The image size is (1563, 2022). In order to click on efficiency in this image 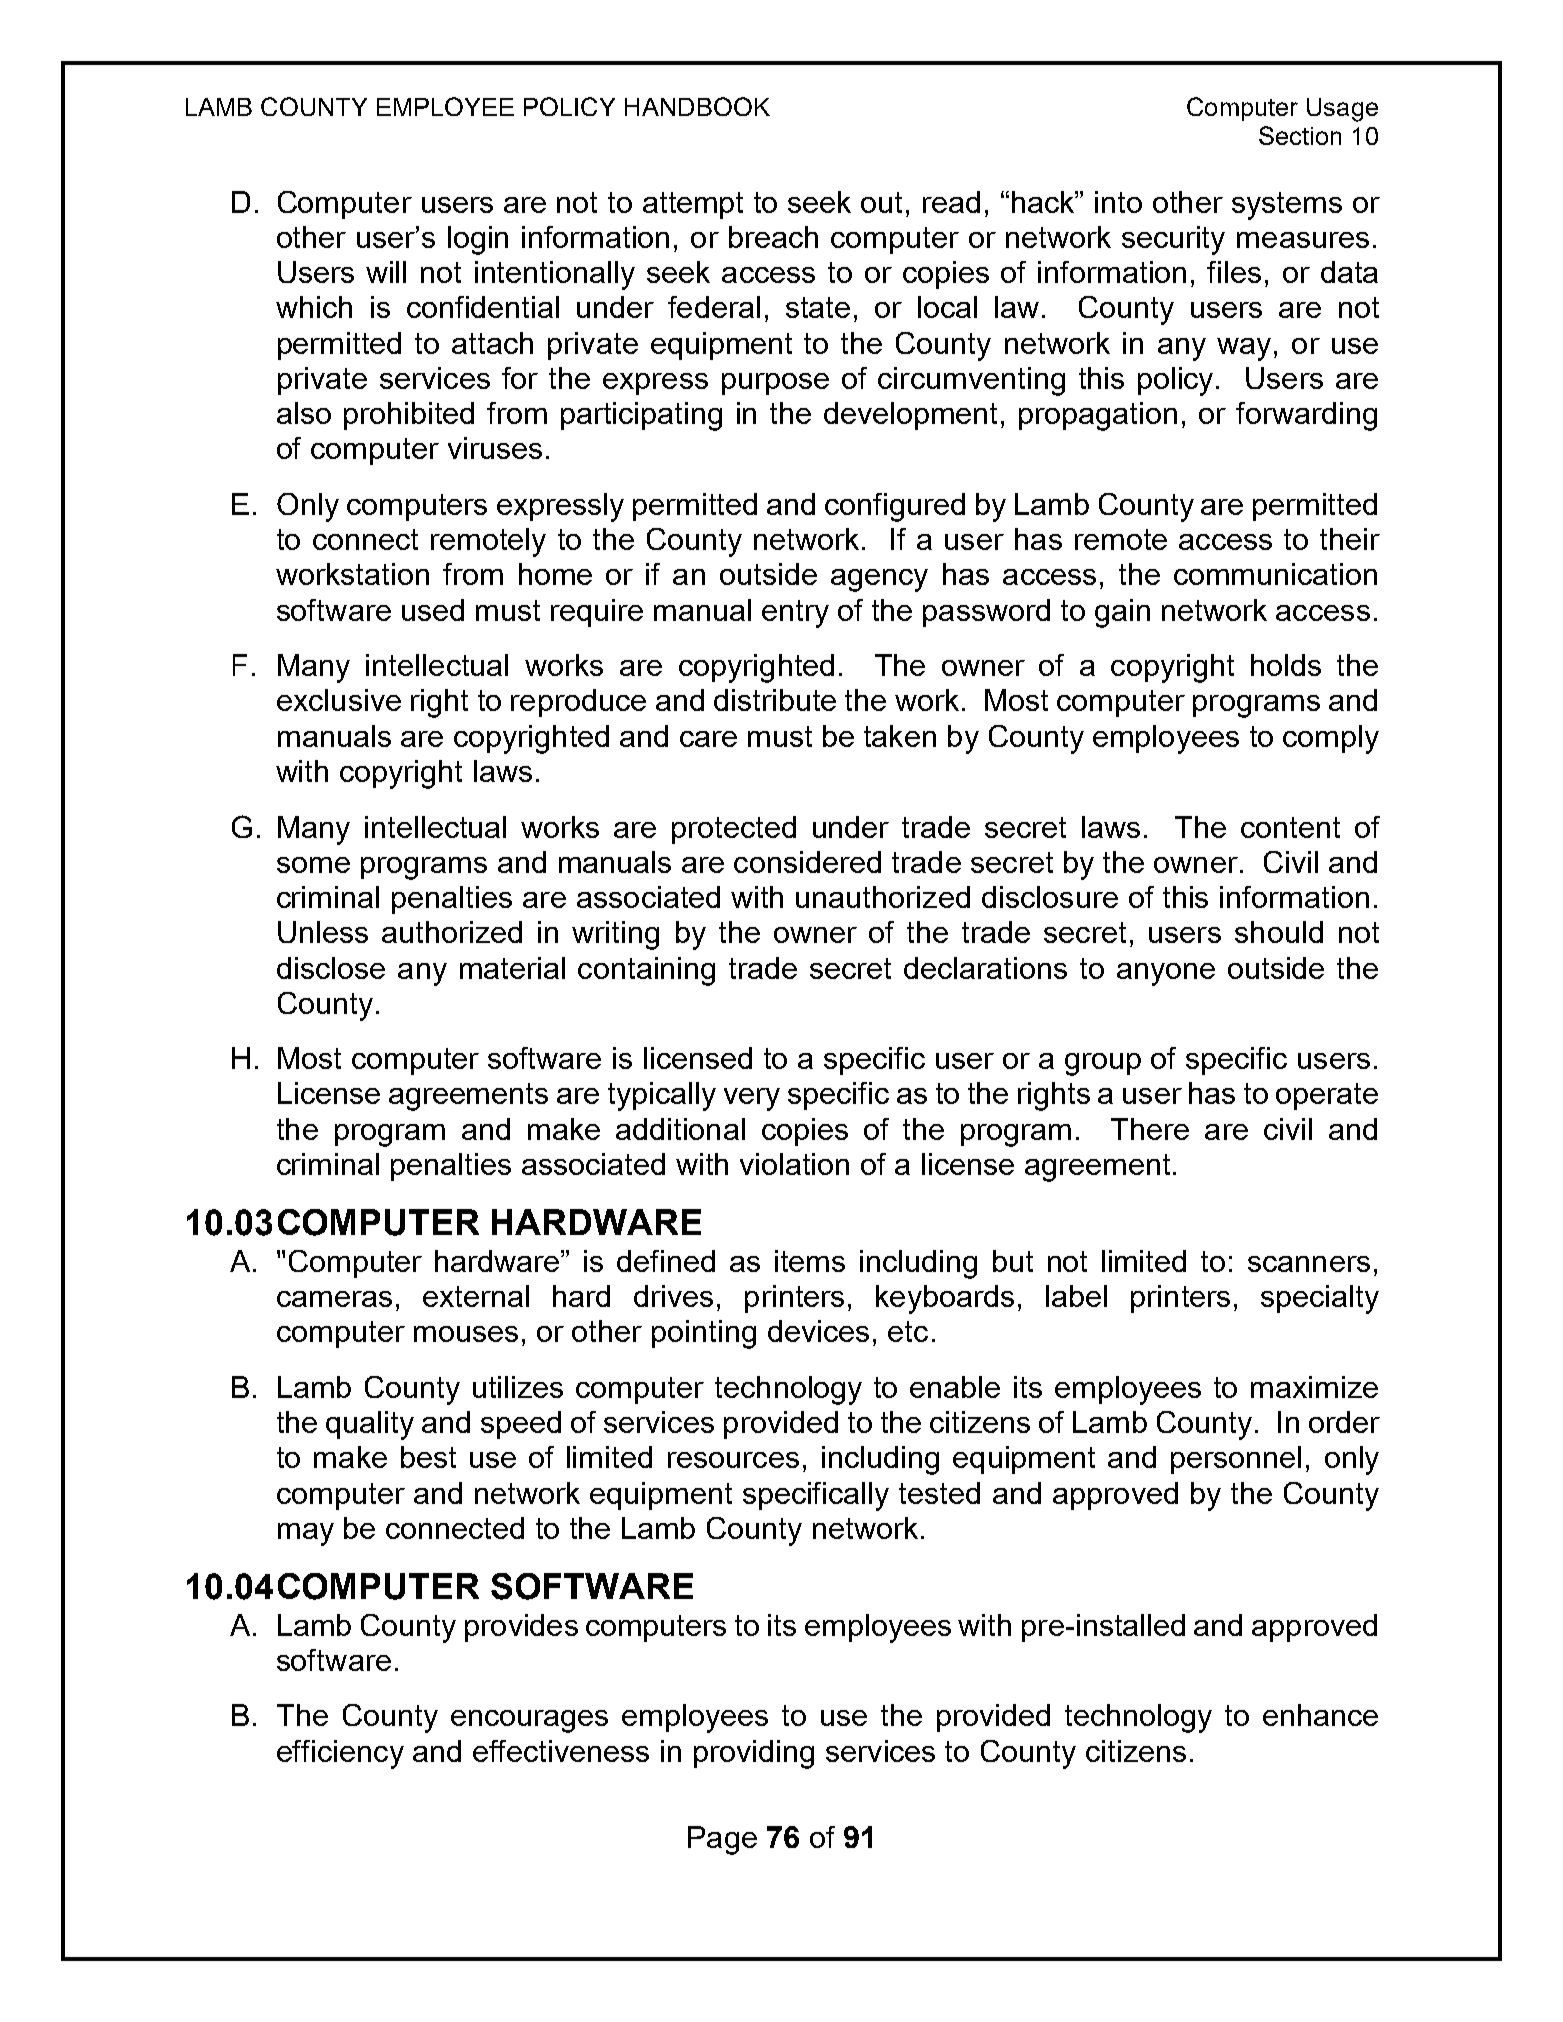, I will do `click(340, 1754)`.
